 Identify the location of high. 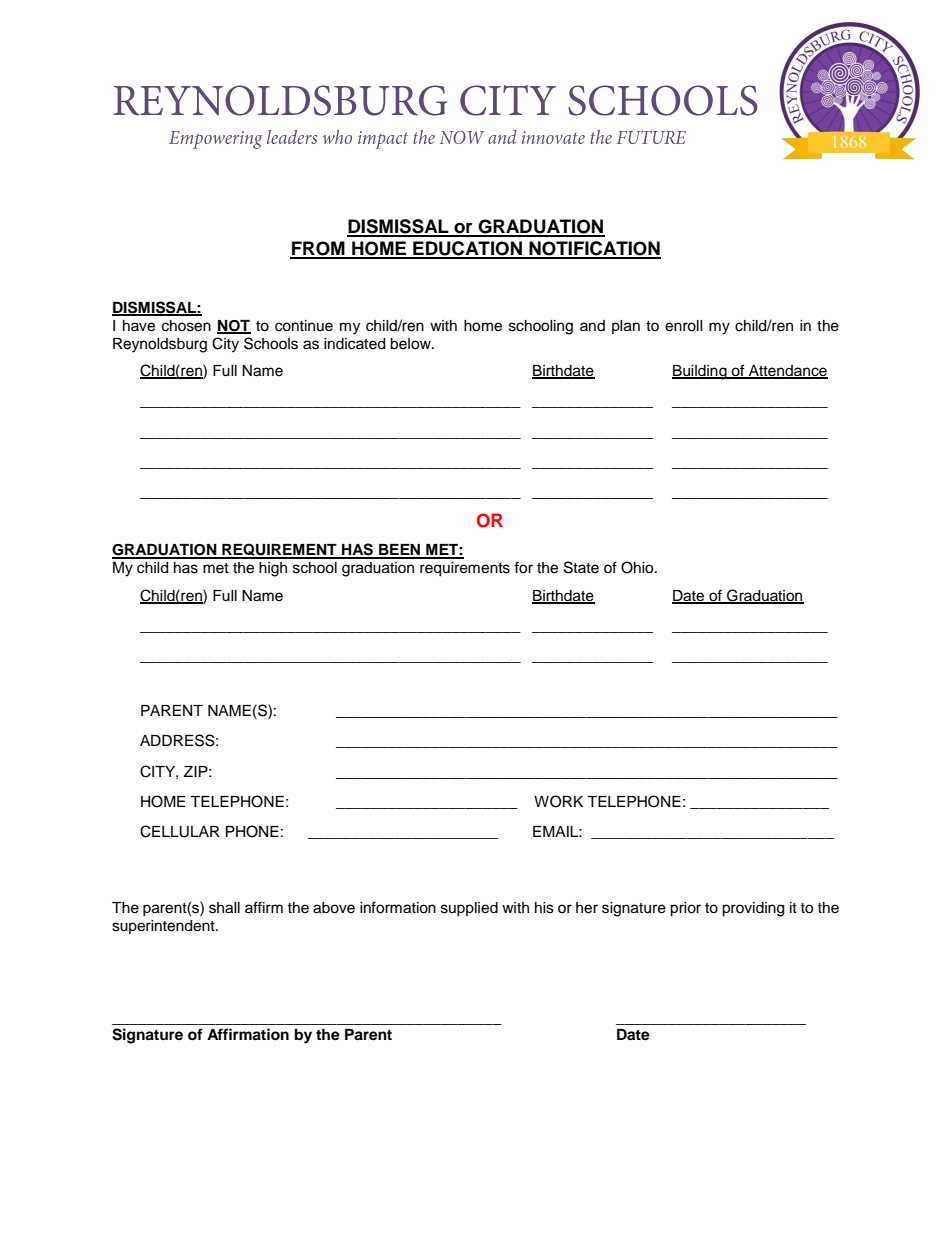
(273, 569).
